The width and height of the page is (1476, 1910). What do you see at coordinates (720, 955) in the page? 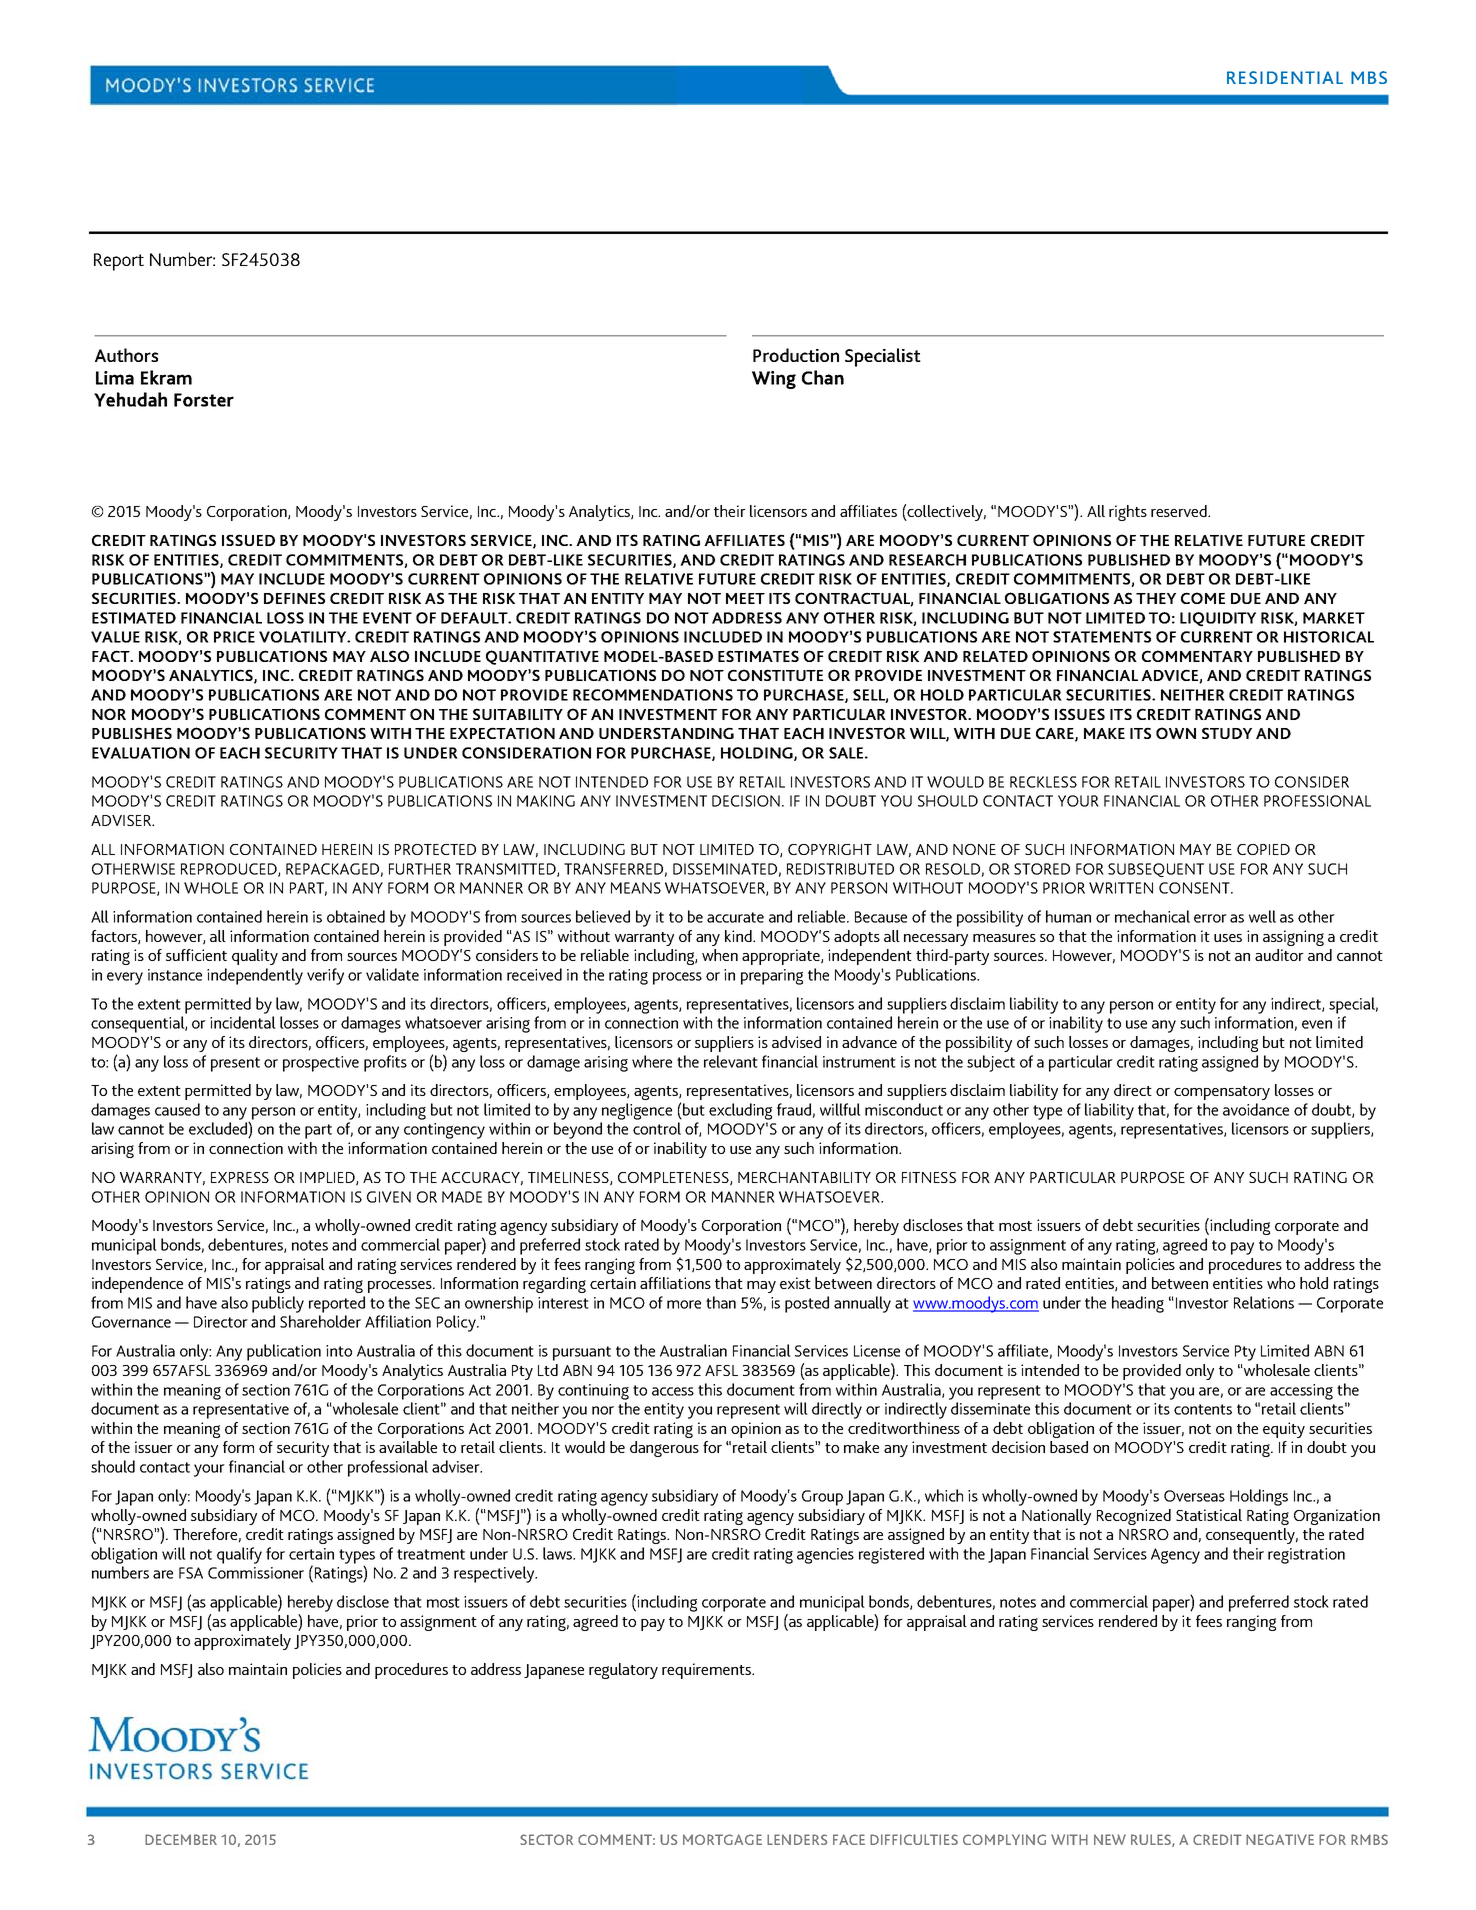
I see `when` at bounding box center [720, 955].
